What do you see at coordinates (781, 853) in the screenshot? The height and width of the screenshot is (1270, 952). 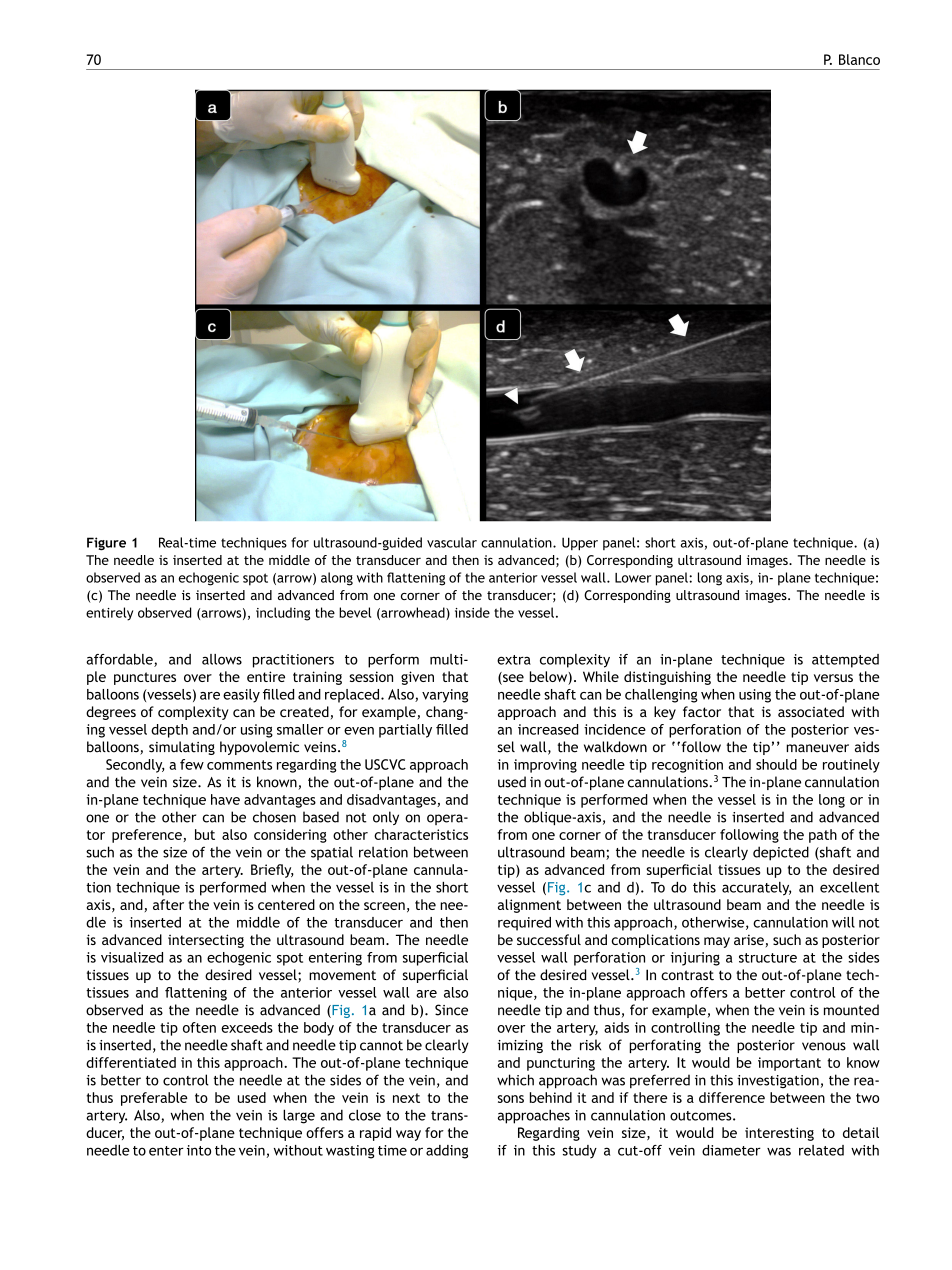 I see `depicted` at bounding box center [781, 853].
